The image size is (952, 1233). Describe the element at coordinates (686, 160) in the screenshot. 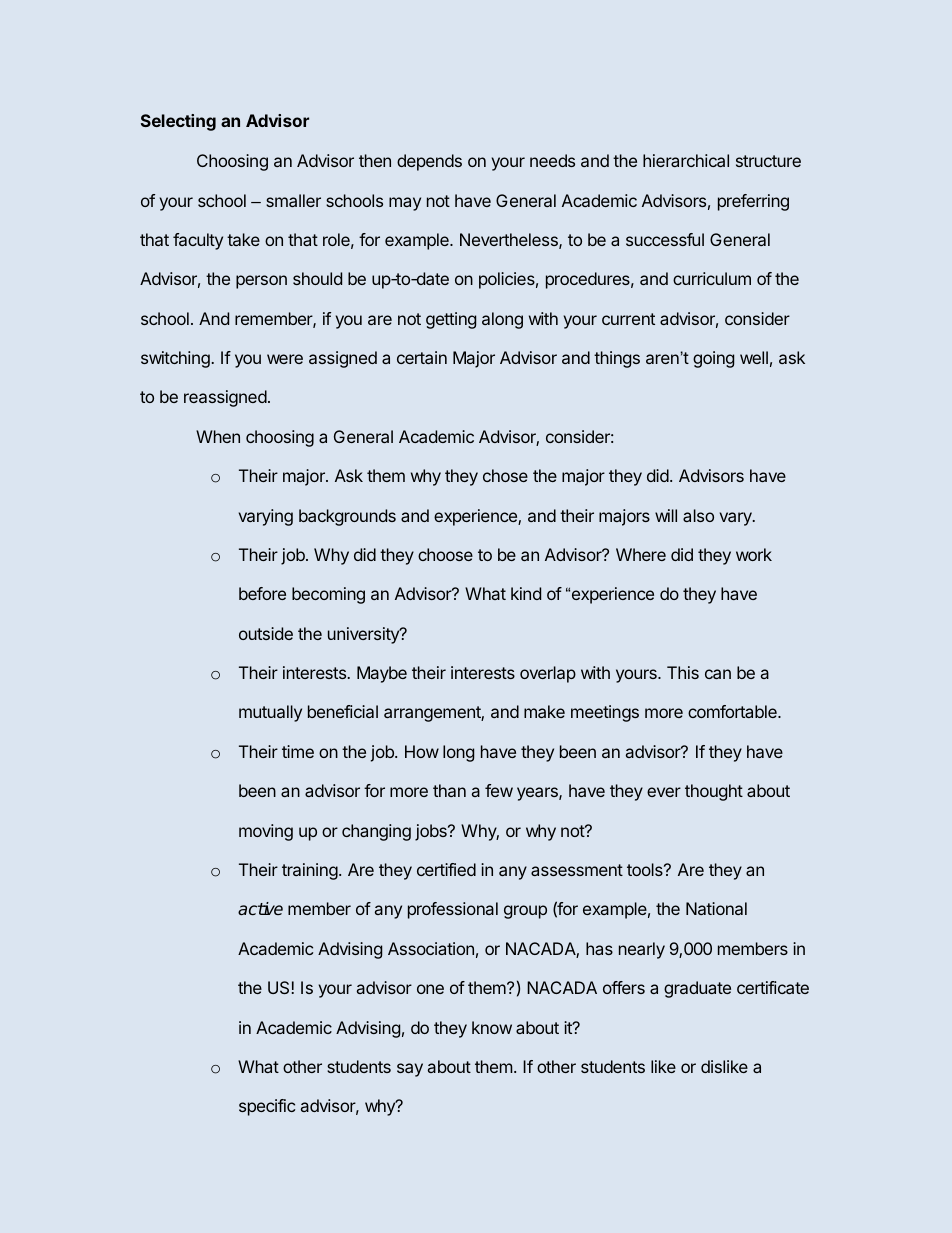

I see `hierarchical` at that location.
